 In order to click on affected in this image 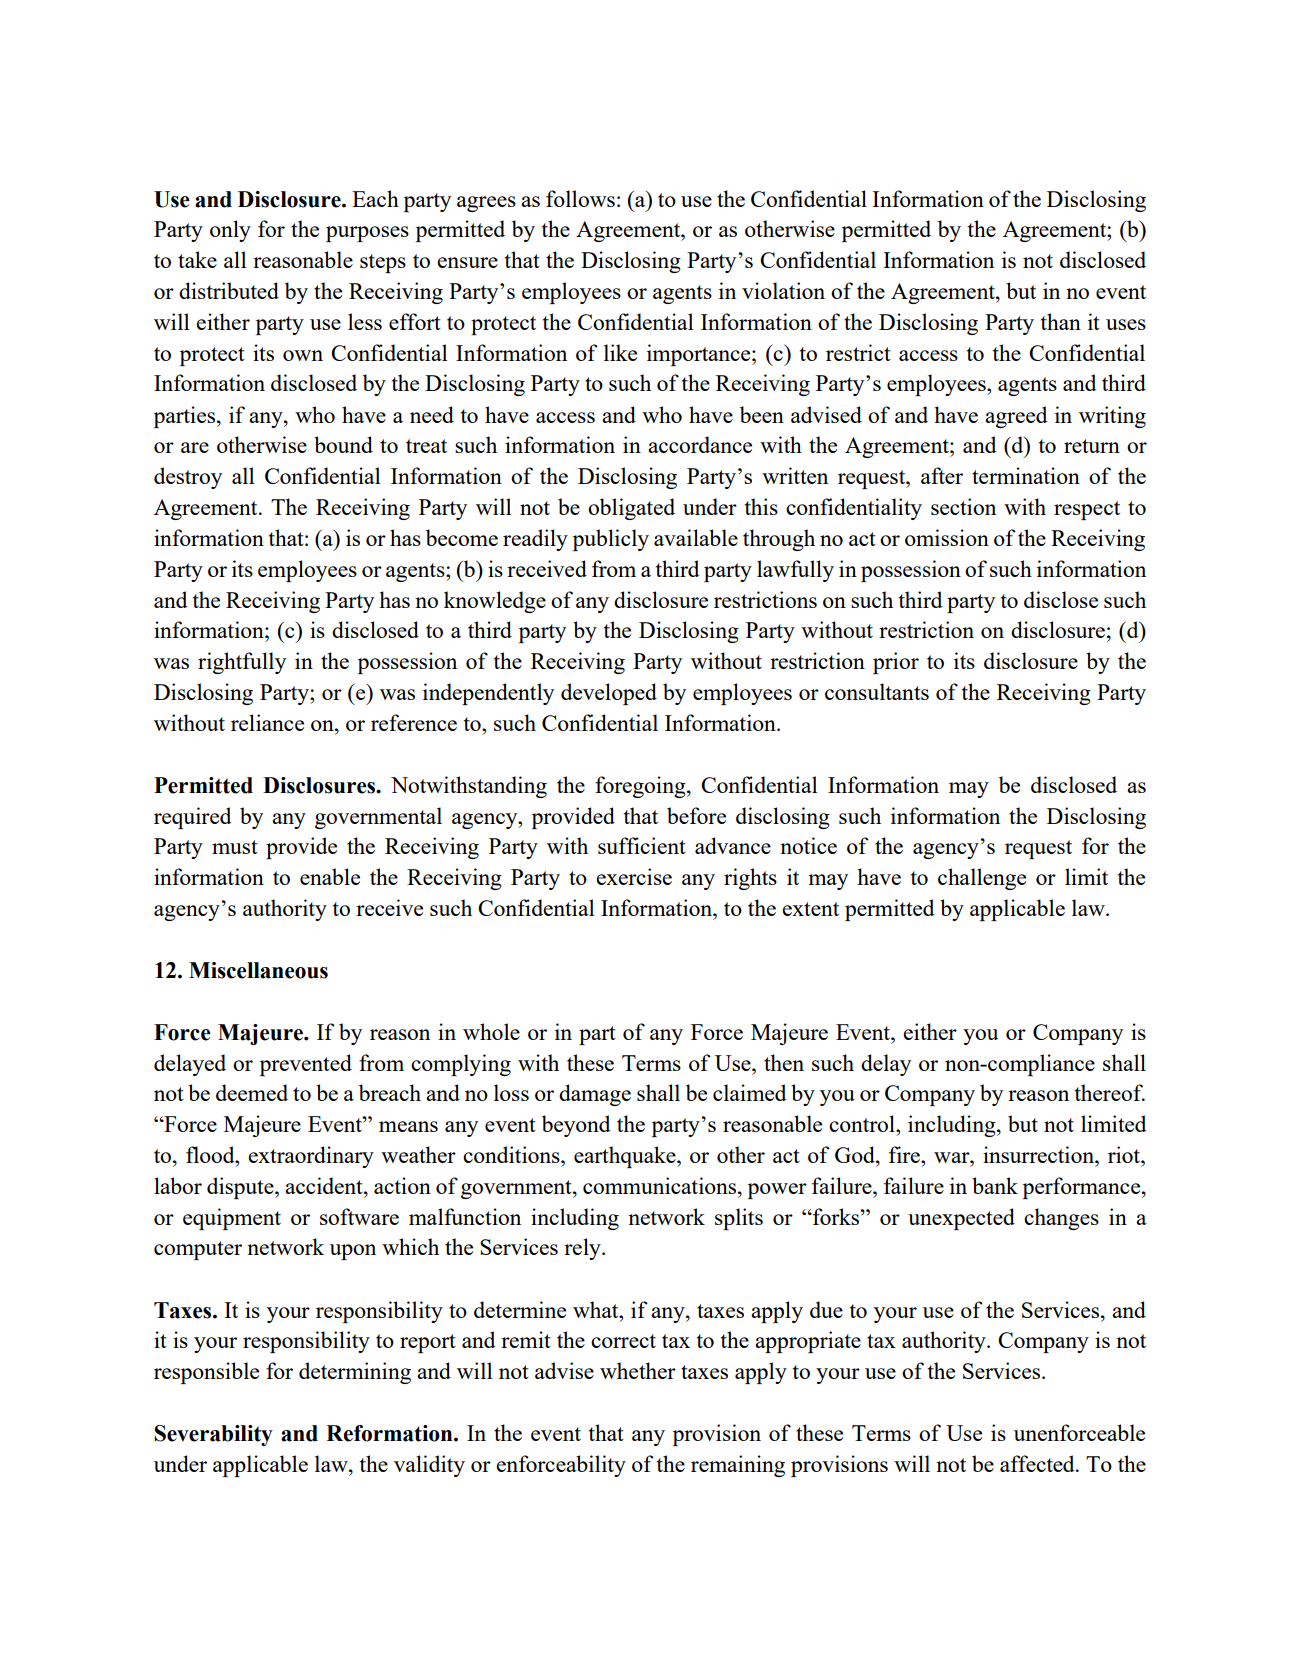, I will do `click(1038, 1463)`.
